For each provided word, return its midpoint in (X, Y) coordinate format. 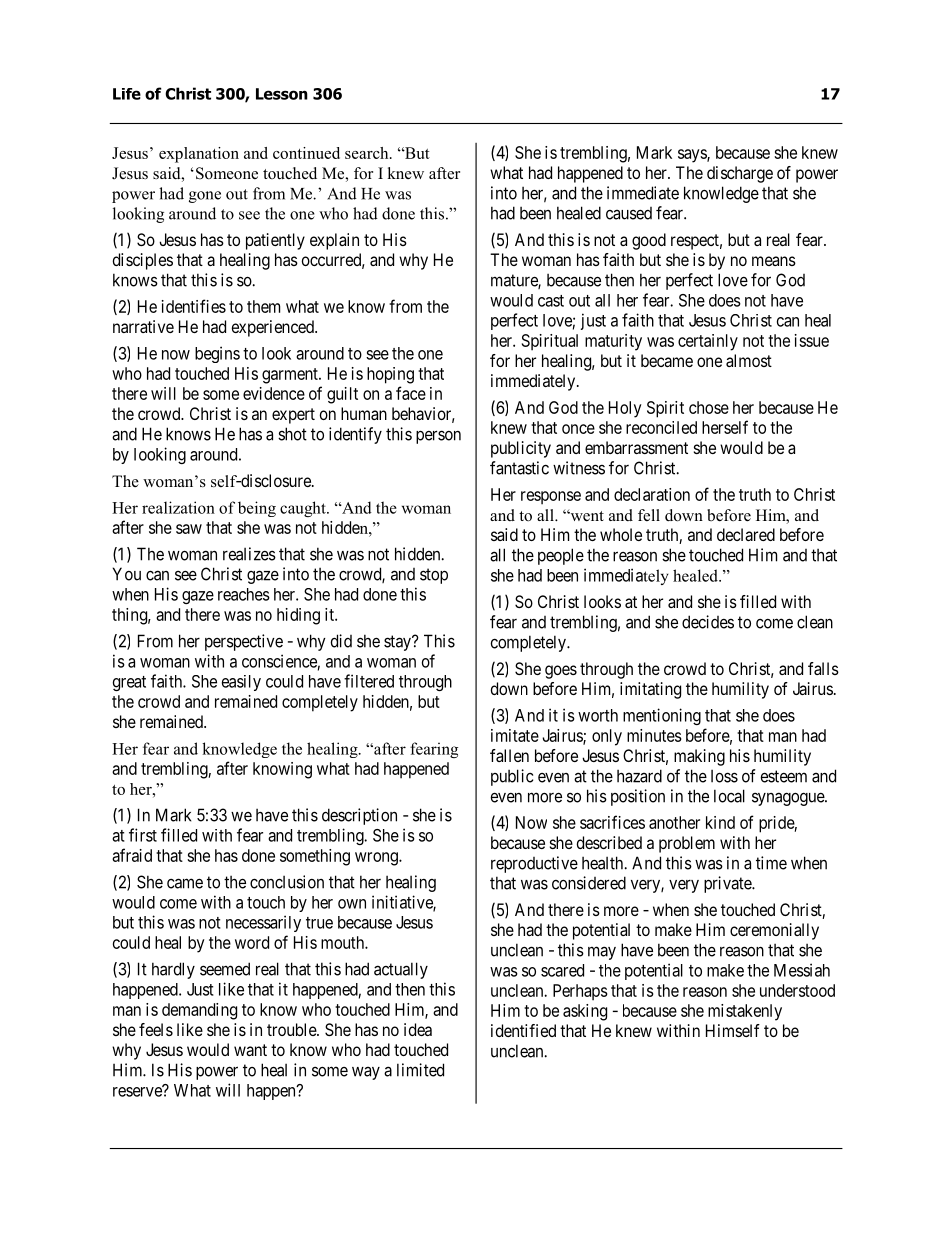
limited (420, 1070)
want (250, 1050)
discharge (740, 174)
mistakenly (745, 1012)
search (368, 153)
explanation (199, 155)
